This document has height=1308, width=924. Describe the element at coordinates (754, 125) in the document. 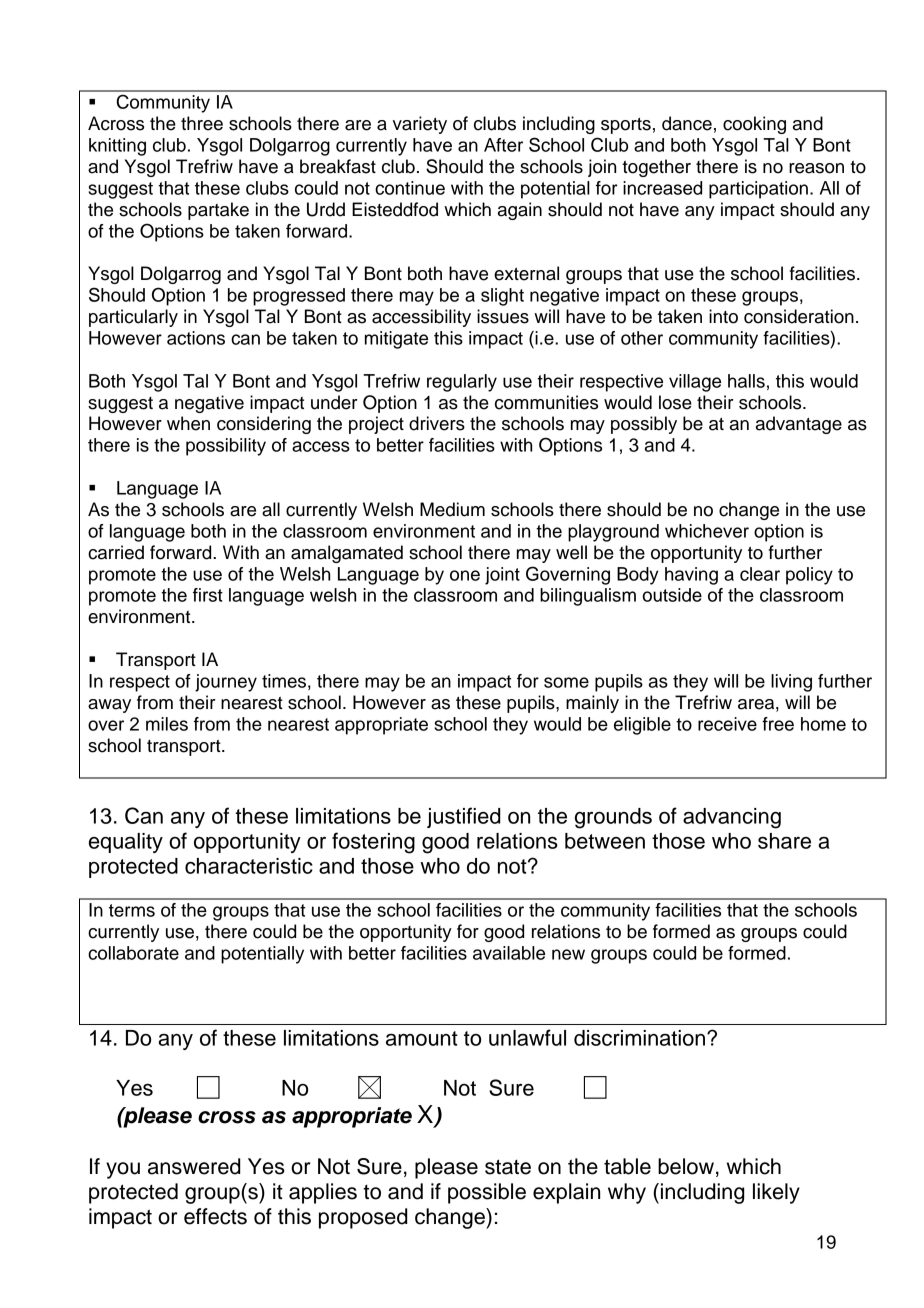

I see `cooking` at that location.
